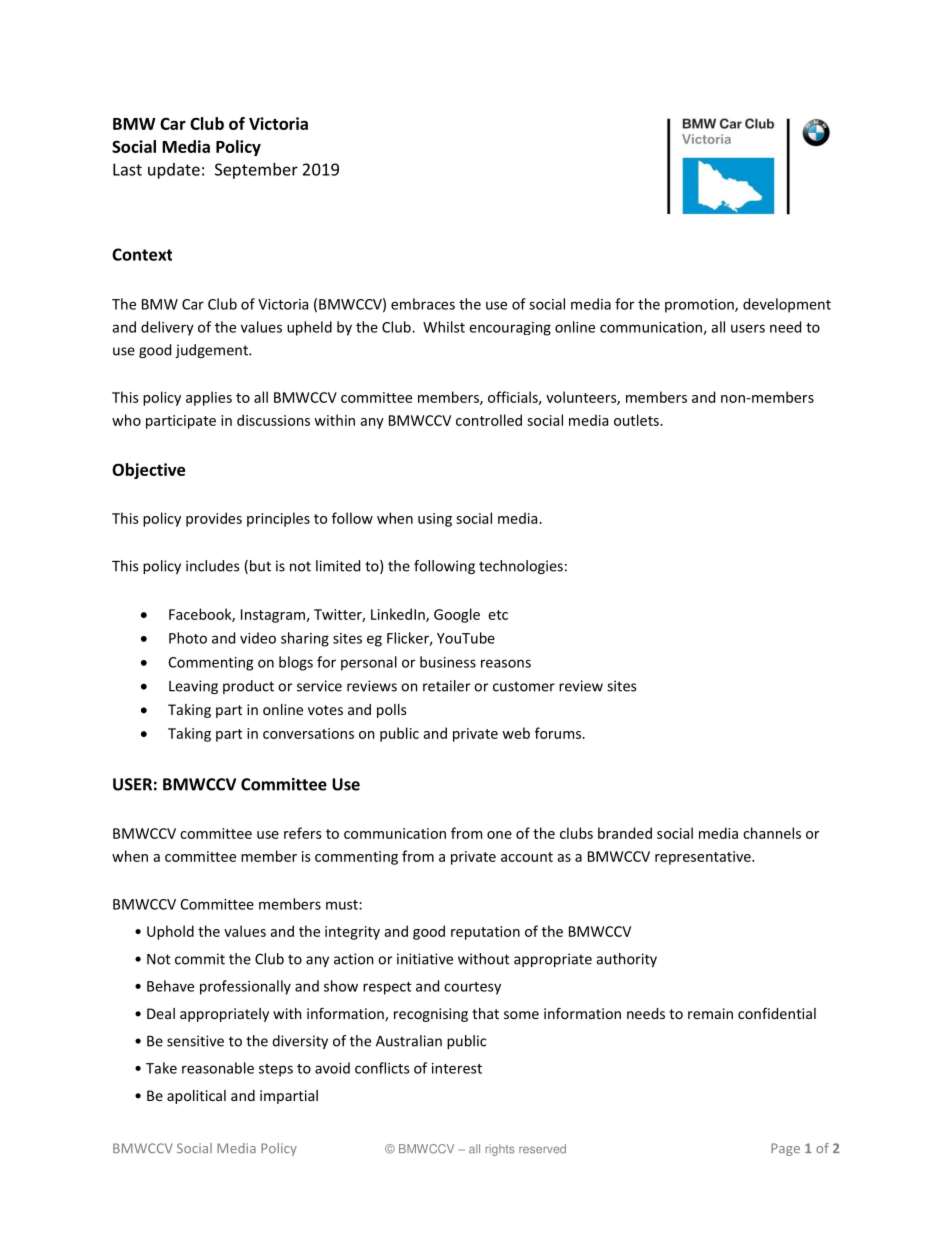  Describe the element at coordinates (785, 1149) in the screenshot. I see `Page` at that location.
